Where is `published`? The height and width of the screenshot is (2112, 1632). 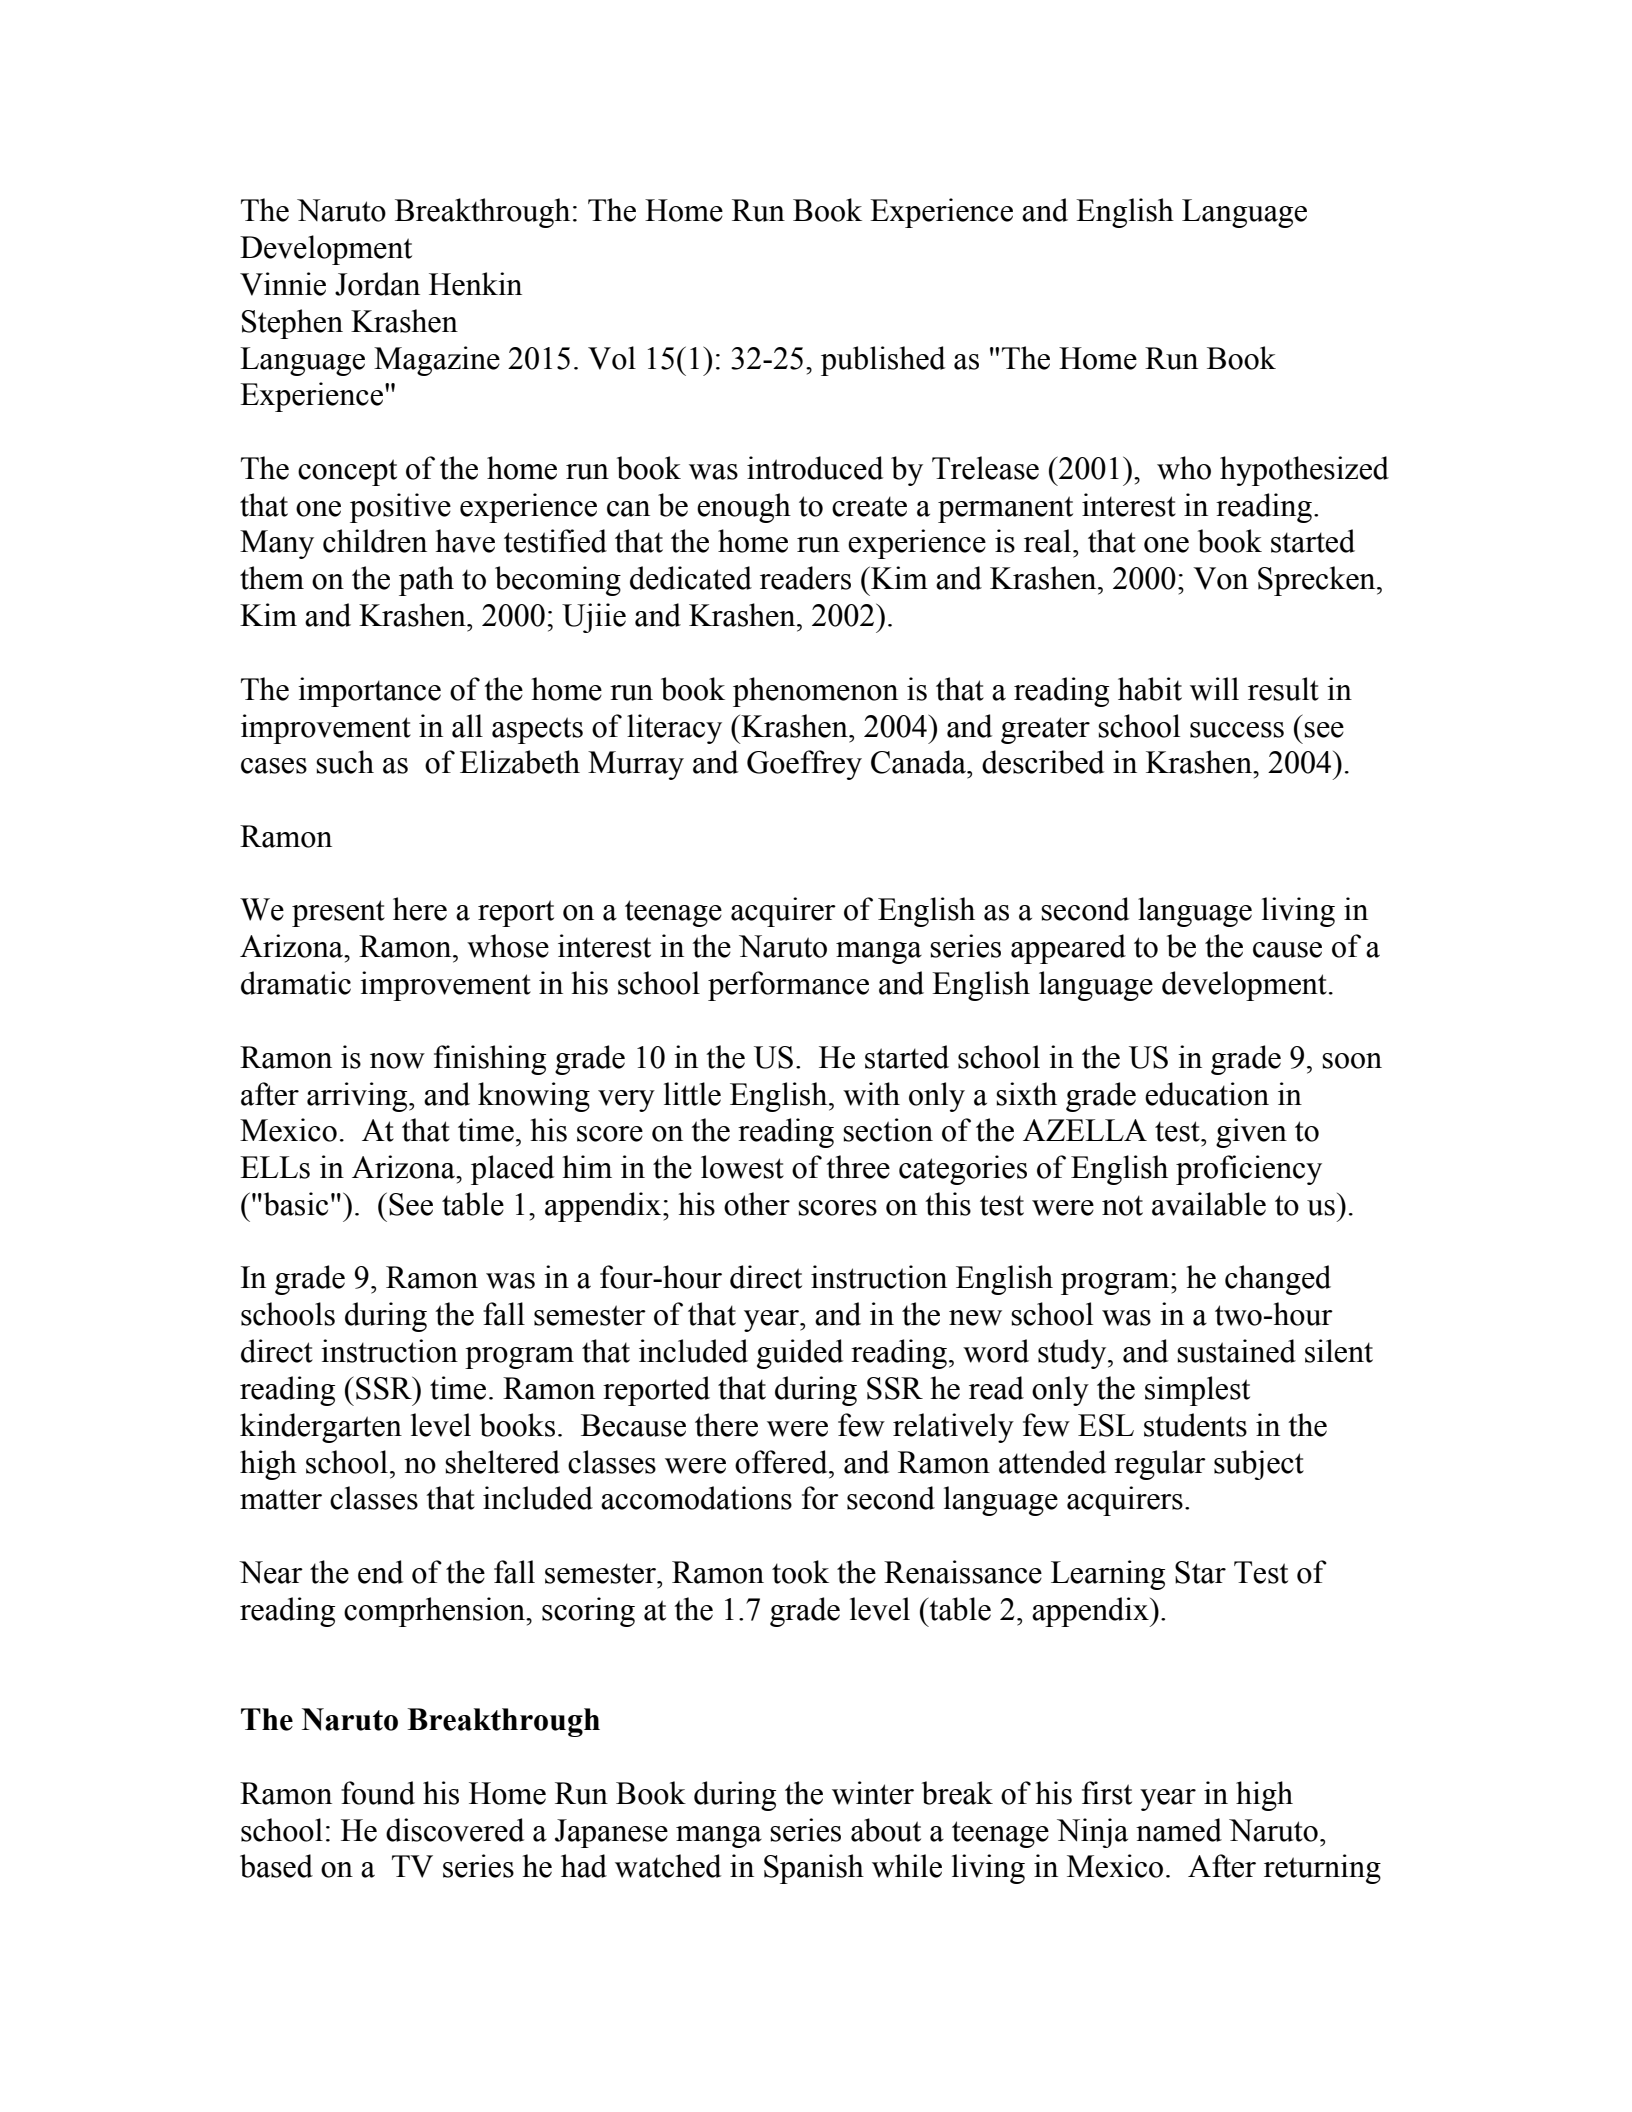
published is located at coordinates (883, 361).
